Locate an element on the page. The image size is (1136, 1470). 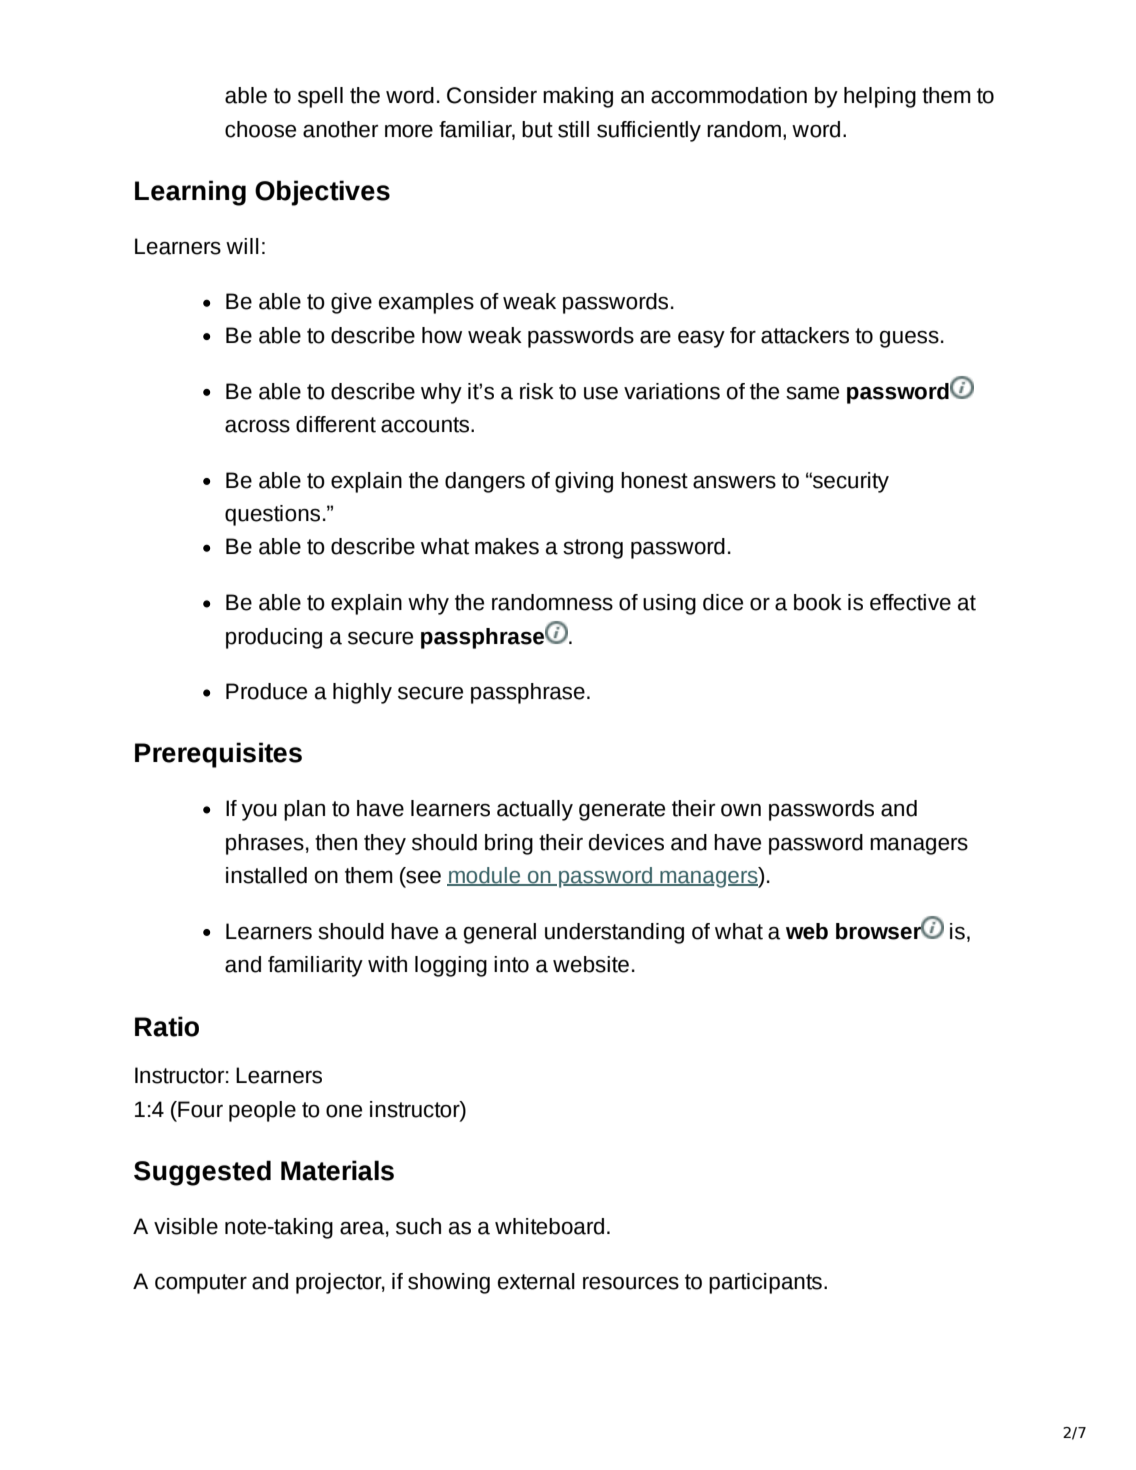
choose is located at coordinates (260, 129).
